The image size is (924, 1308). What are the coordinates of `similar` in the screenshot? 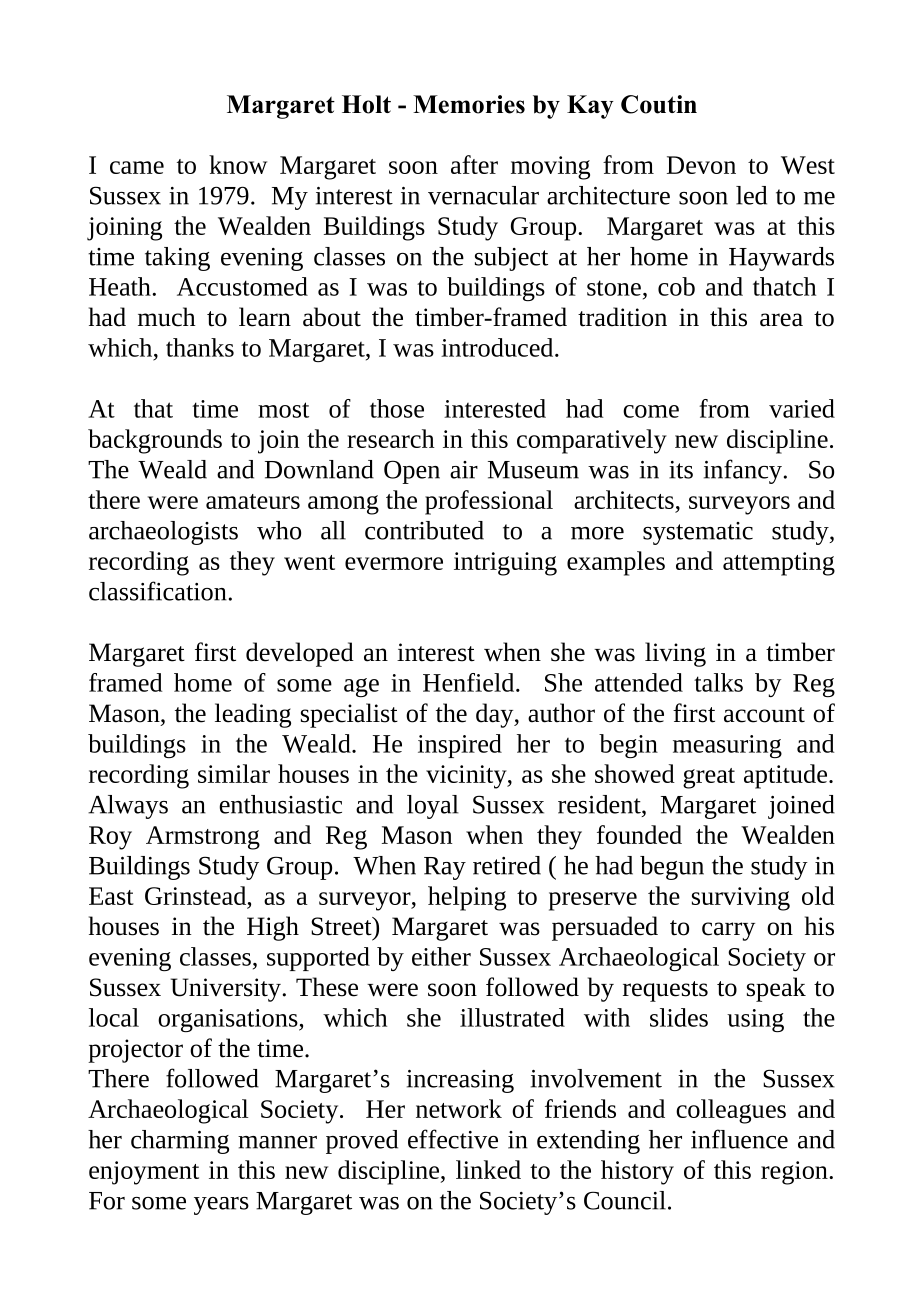 It's located at (234, 773).
